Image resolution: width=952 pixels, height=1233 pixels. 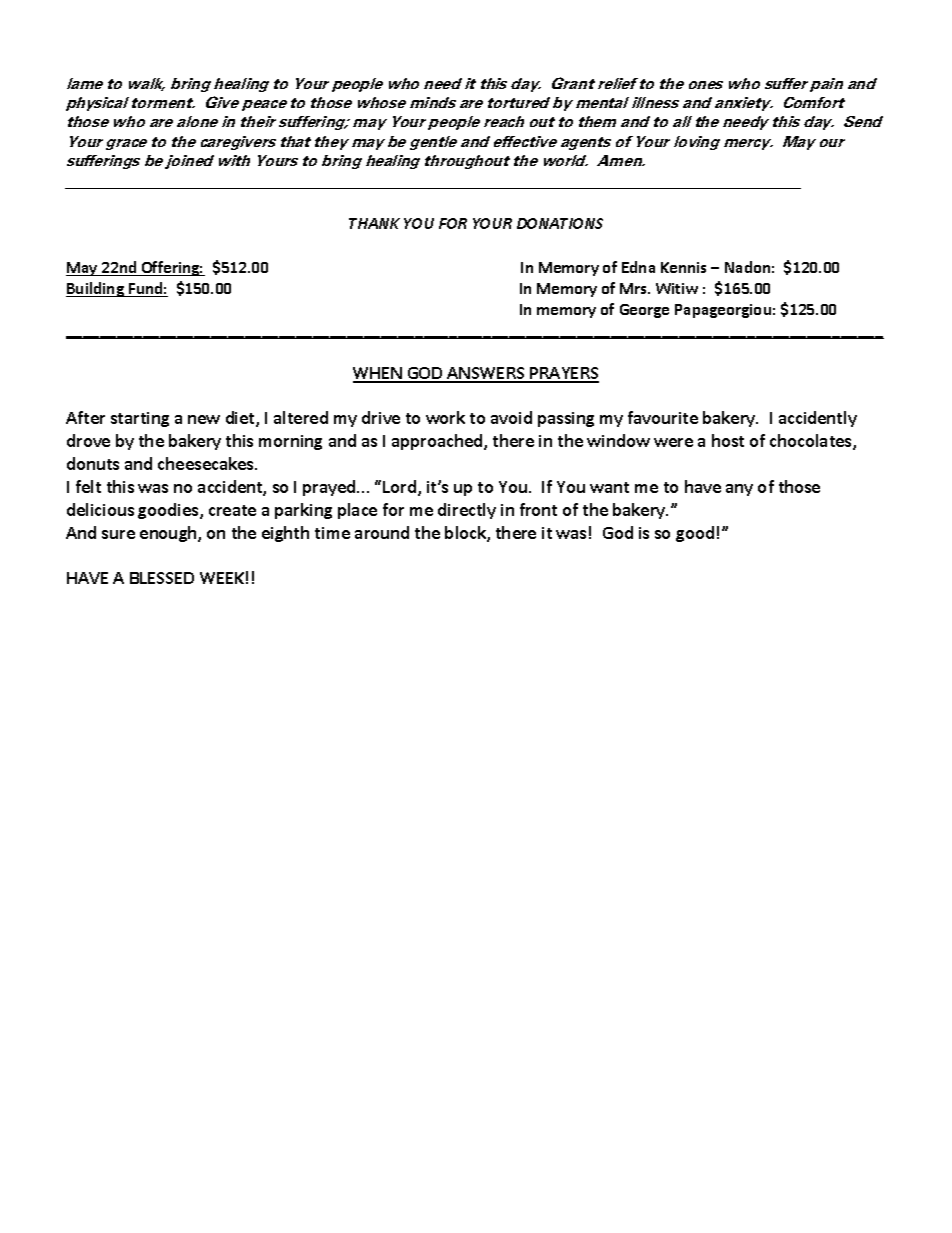 What do you see at coordinates (467, 511) in the screenshot?
I see `directly` at bounding box center [467, 511].
